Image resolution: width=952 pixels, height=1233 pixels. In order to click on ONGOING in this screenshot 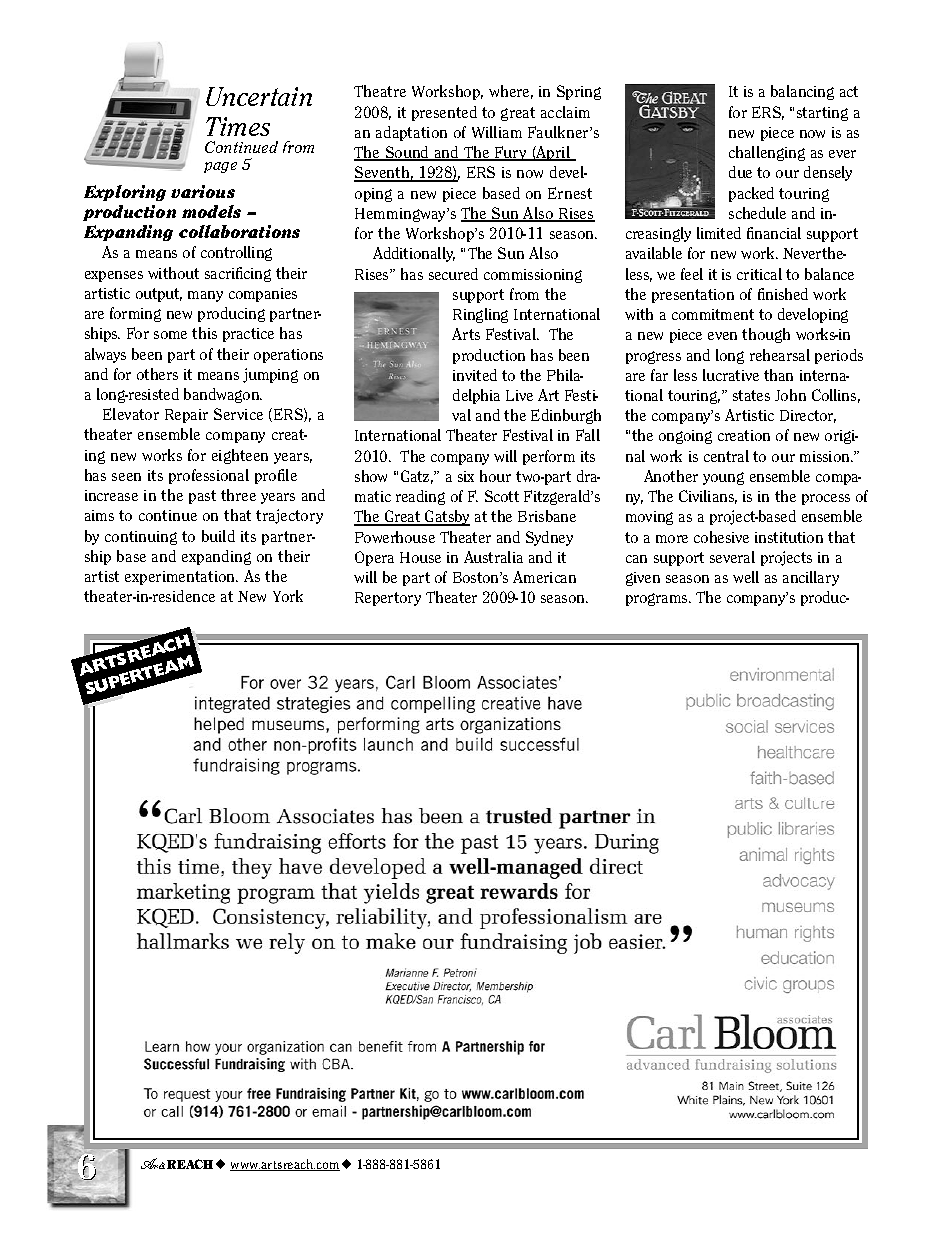, I will do `click(685, 437)`.
